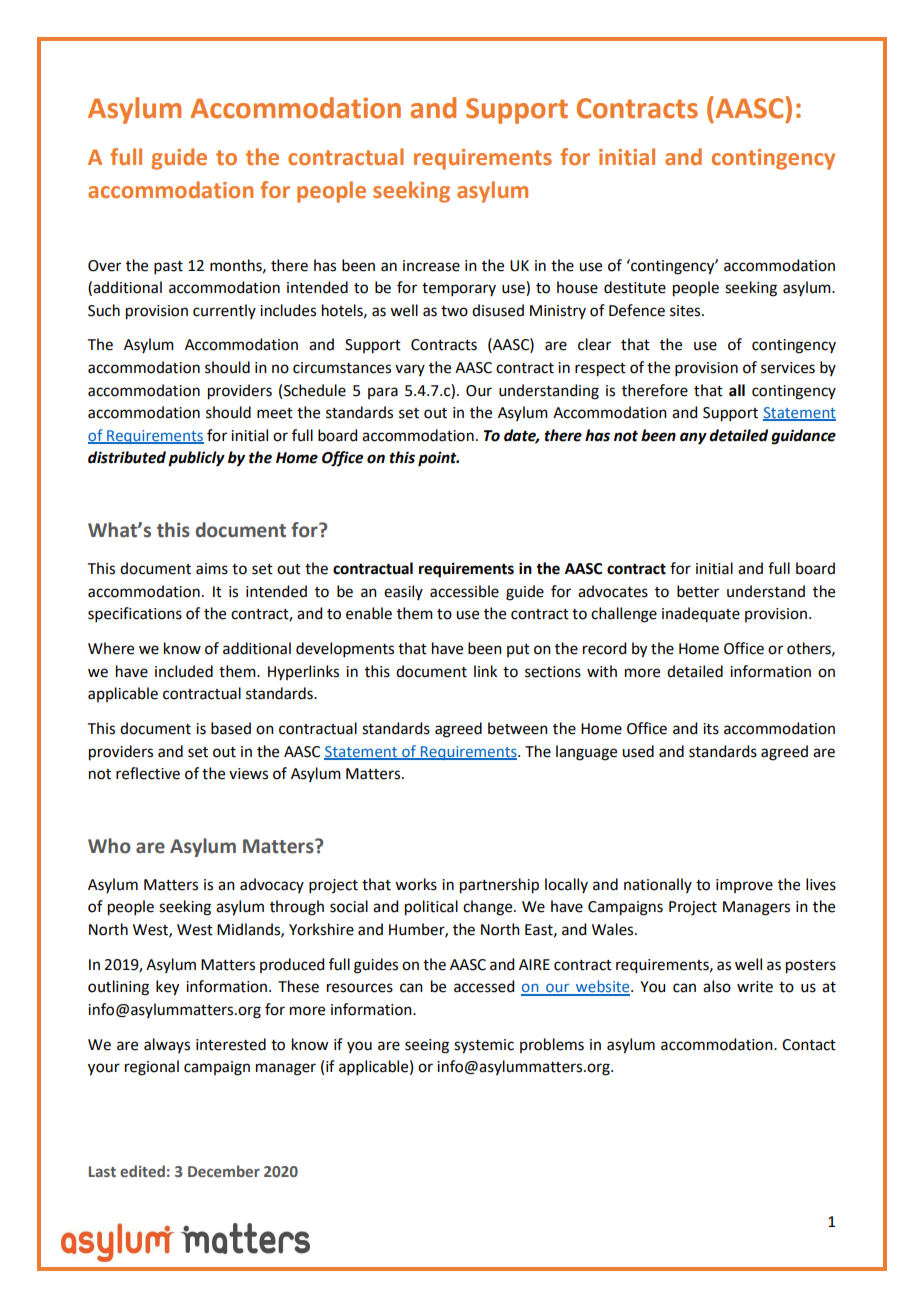  Describe the element at coordinates (518, 728) in the image. I see `between` at that location.
